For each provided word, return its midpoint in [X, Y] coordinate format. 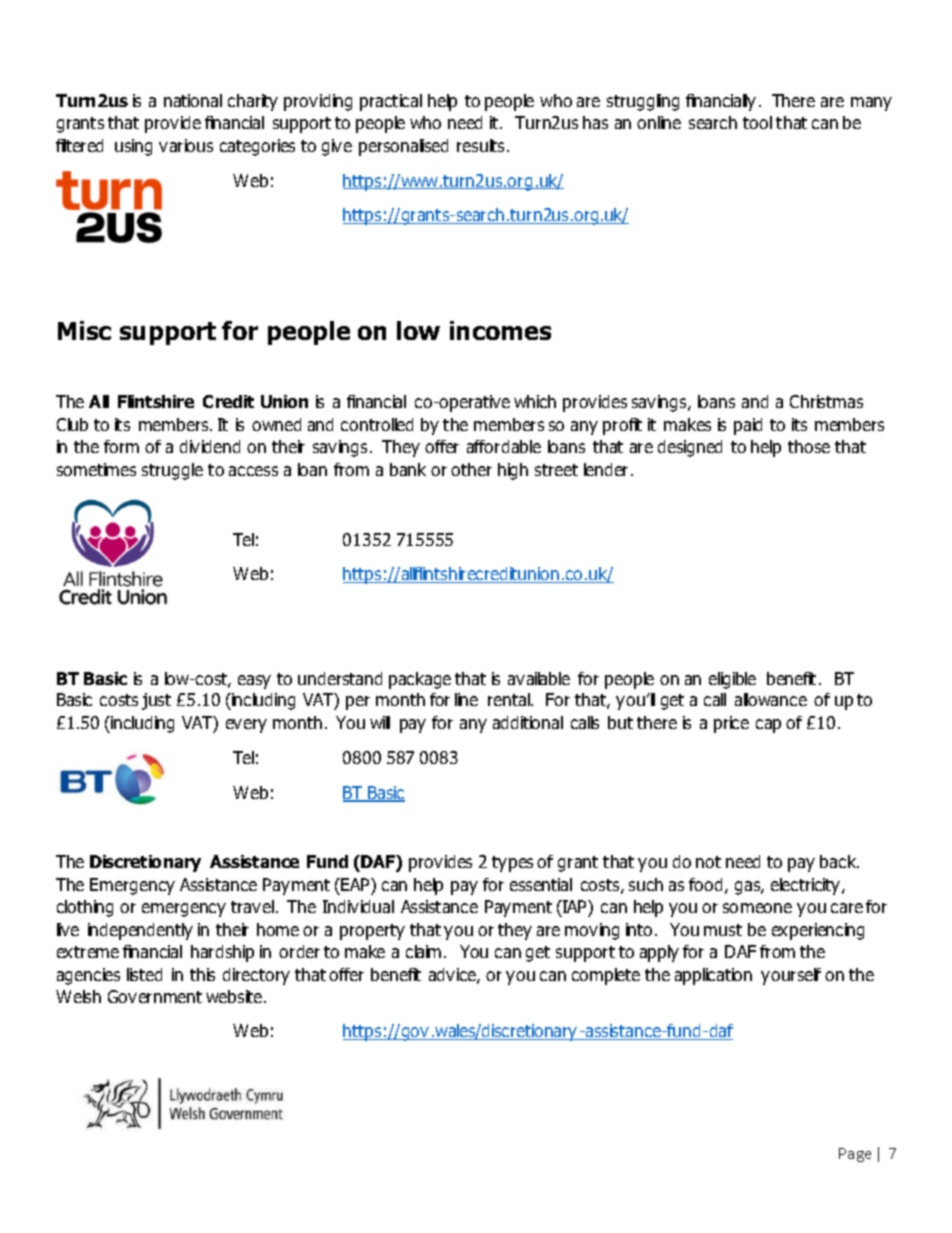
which [535, 401]
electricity [807, 886]
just [156, 701]
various [186, 145]
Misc [84, 330]
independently [140, 931]
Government [155, 996]
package [420, 680]
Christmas [826, 401]
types [512, 864]
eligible [732, 680]
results [482, 145]
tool [757, 122]
